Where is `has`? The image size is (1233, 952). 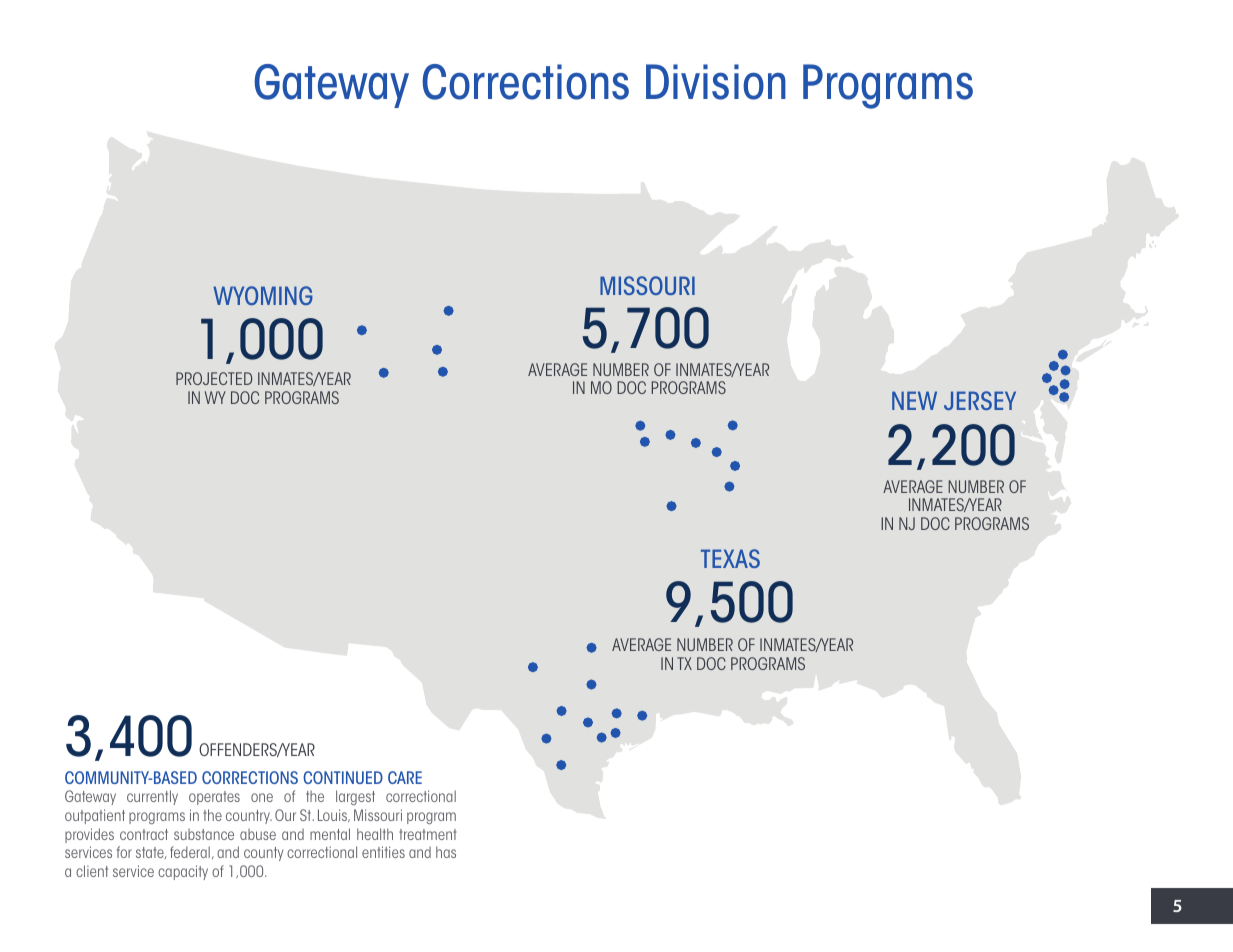 has is located at coordinates (446, 852).
